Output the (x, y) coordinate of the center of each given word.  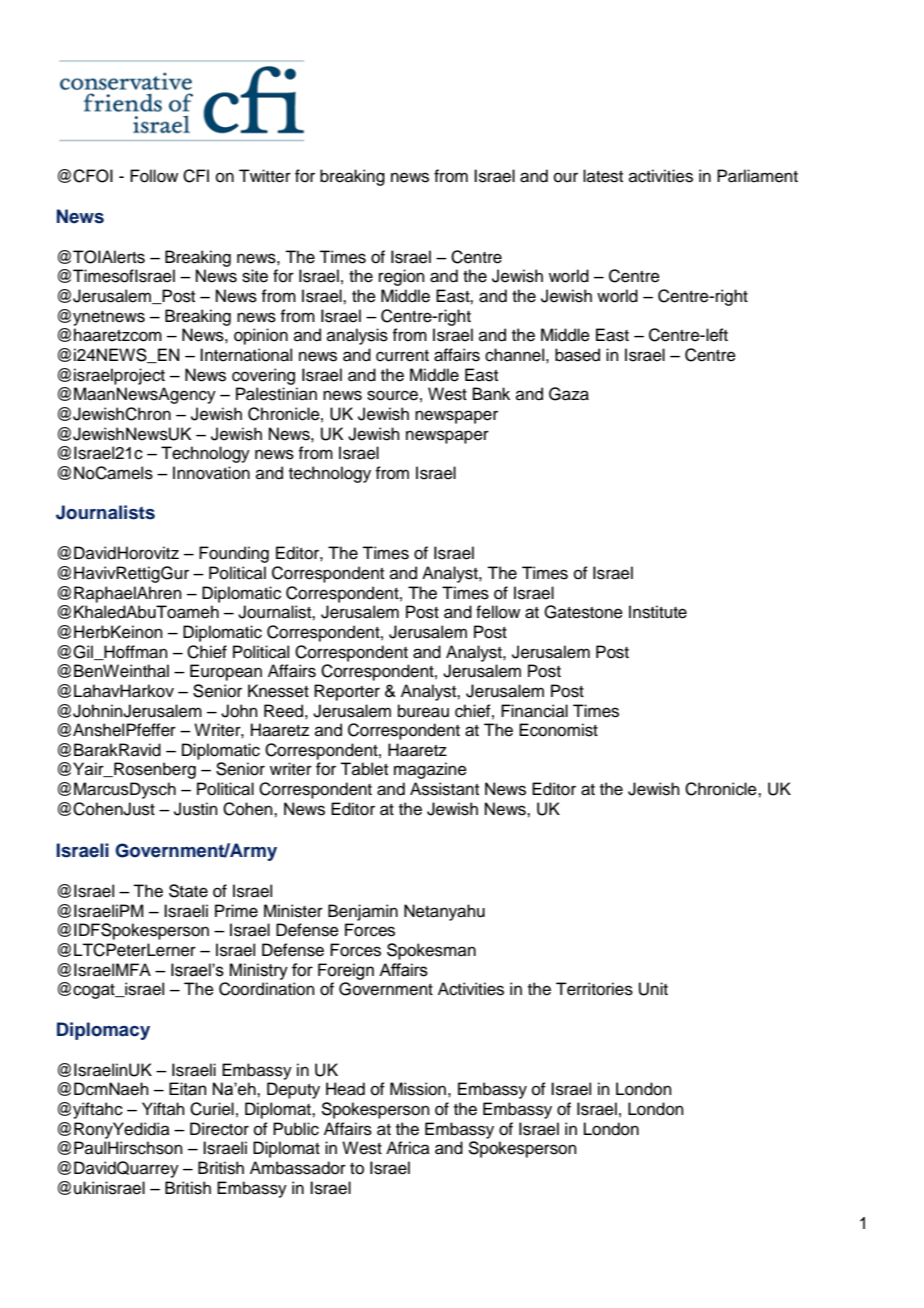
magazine (430, 770)
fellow (498, 612)
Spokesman (431, 951)
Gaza (569, 394)
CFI (196, 176)
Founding (234, 554)
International (246, 355)
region (402, 277)
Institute (658, 612)
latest (603, 176)
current (402, 356)
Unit (653, 989)
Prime (236, 911)
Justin (196, 809)
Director (219, 1129)
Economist (558, 730)
